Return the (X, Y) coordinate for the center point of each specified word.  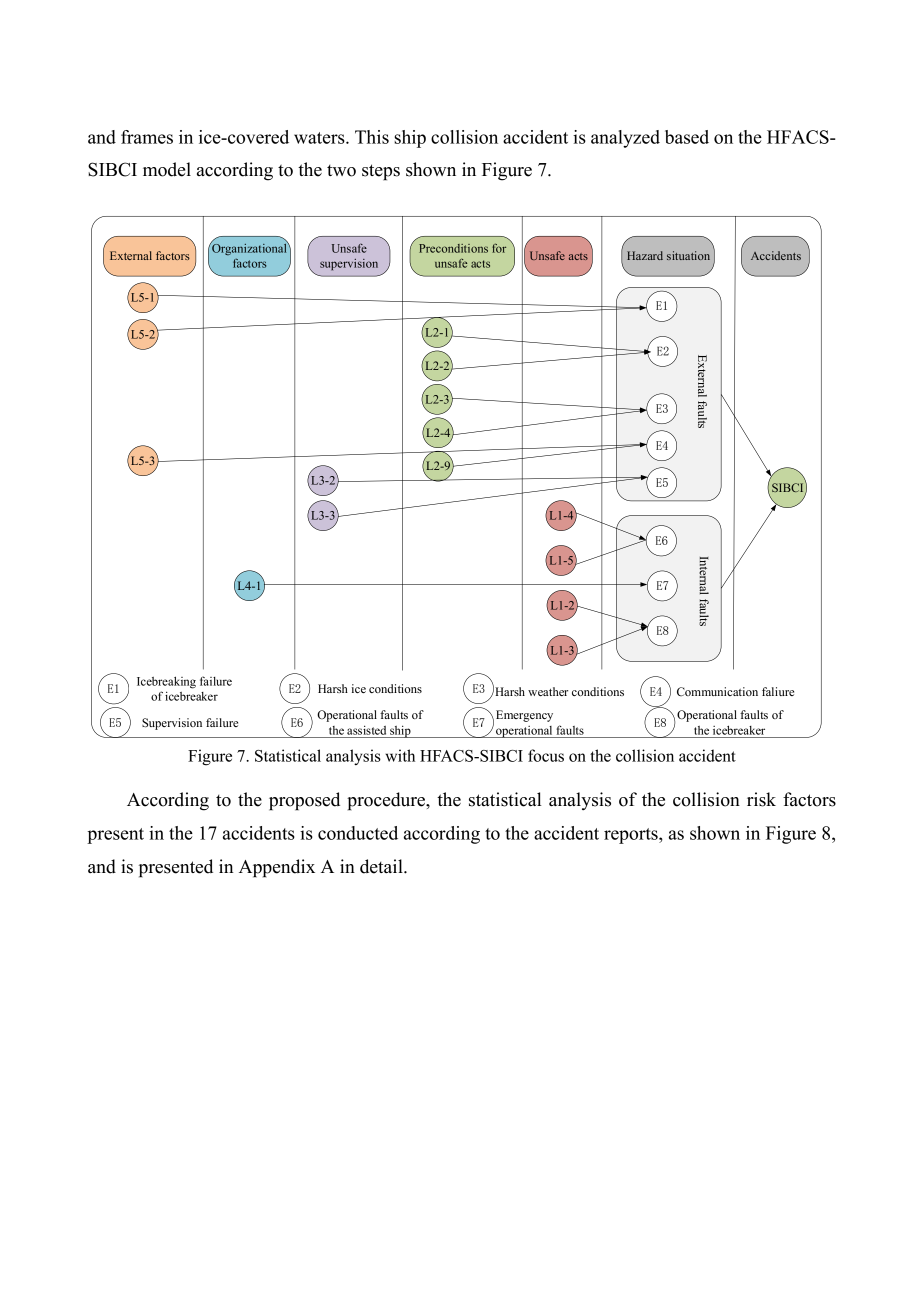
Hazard (645, 255)
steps (381, 172)
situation (688, 255)
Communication (717, 691)
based (687, 137)
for (499, 248)
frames (147, 137)
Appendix (277, 868)
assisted (366, 730)
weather (548, 691)
